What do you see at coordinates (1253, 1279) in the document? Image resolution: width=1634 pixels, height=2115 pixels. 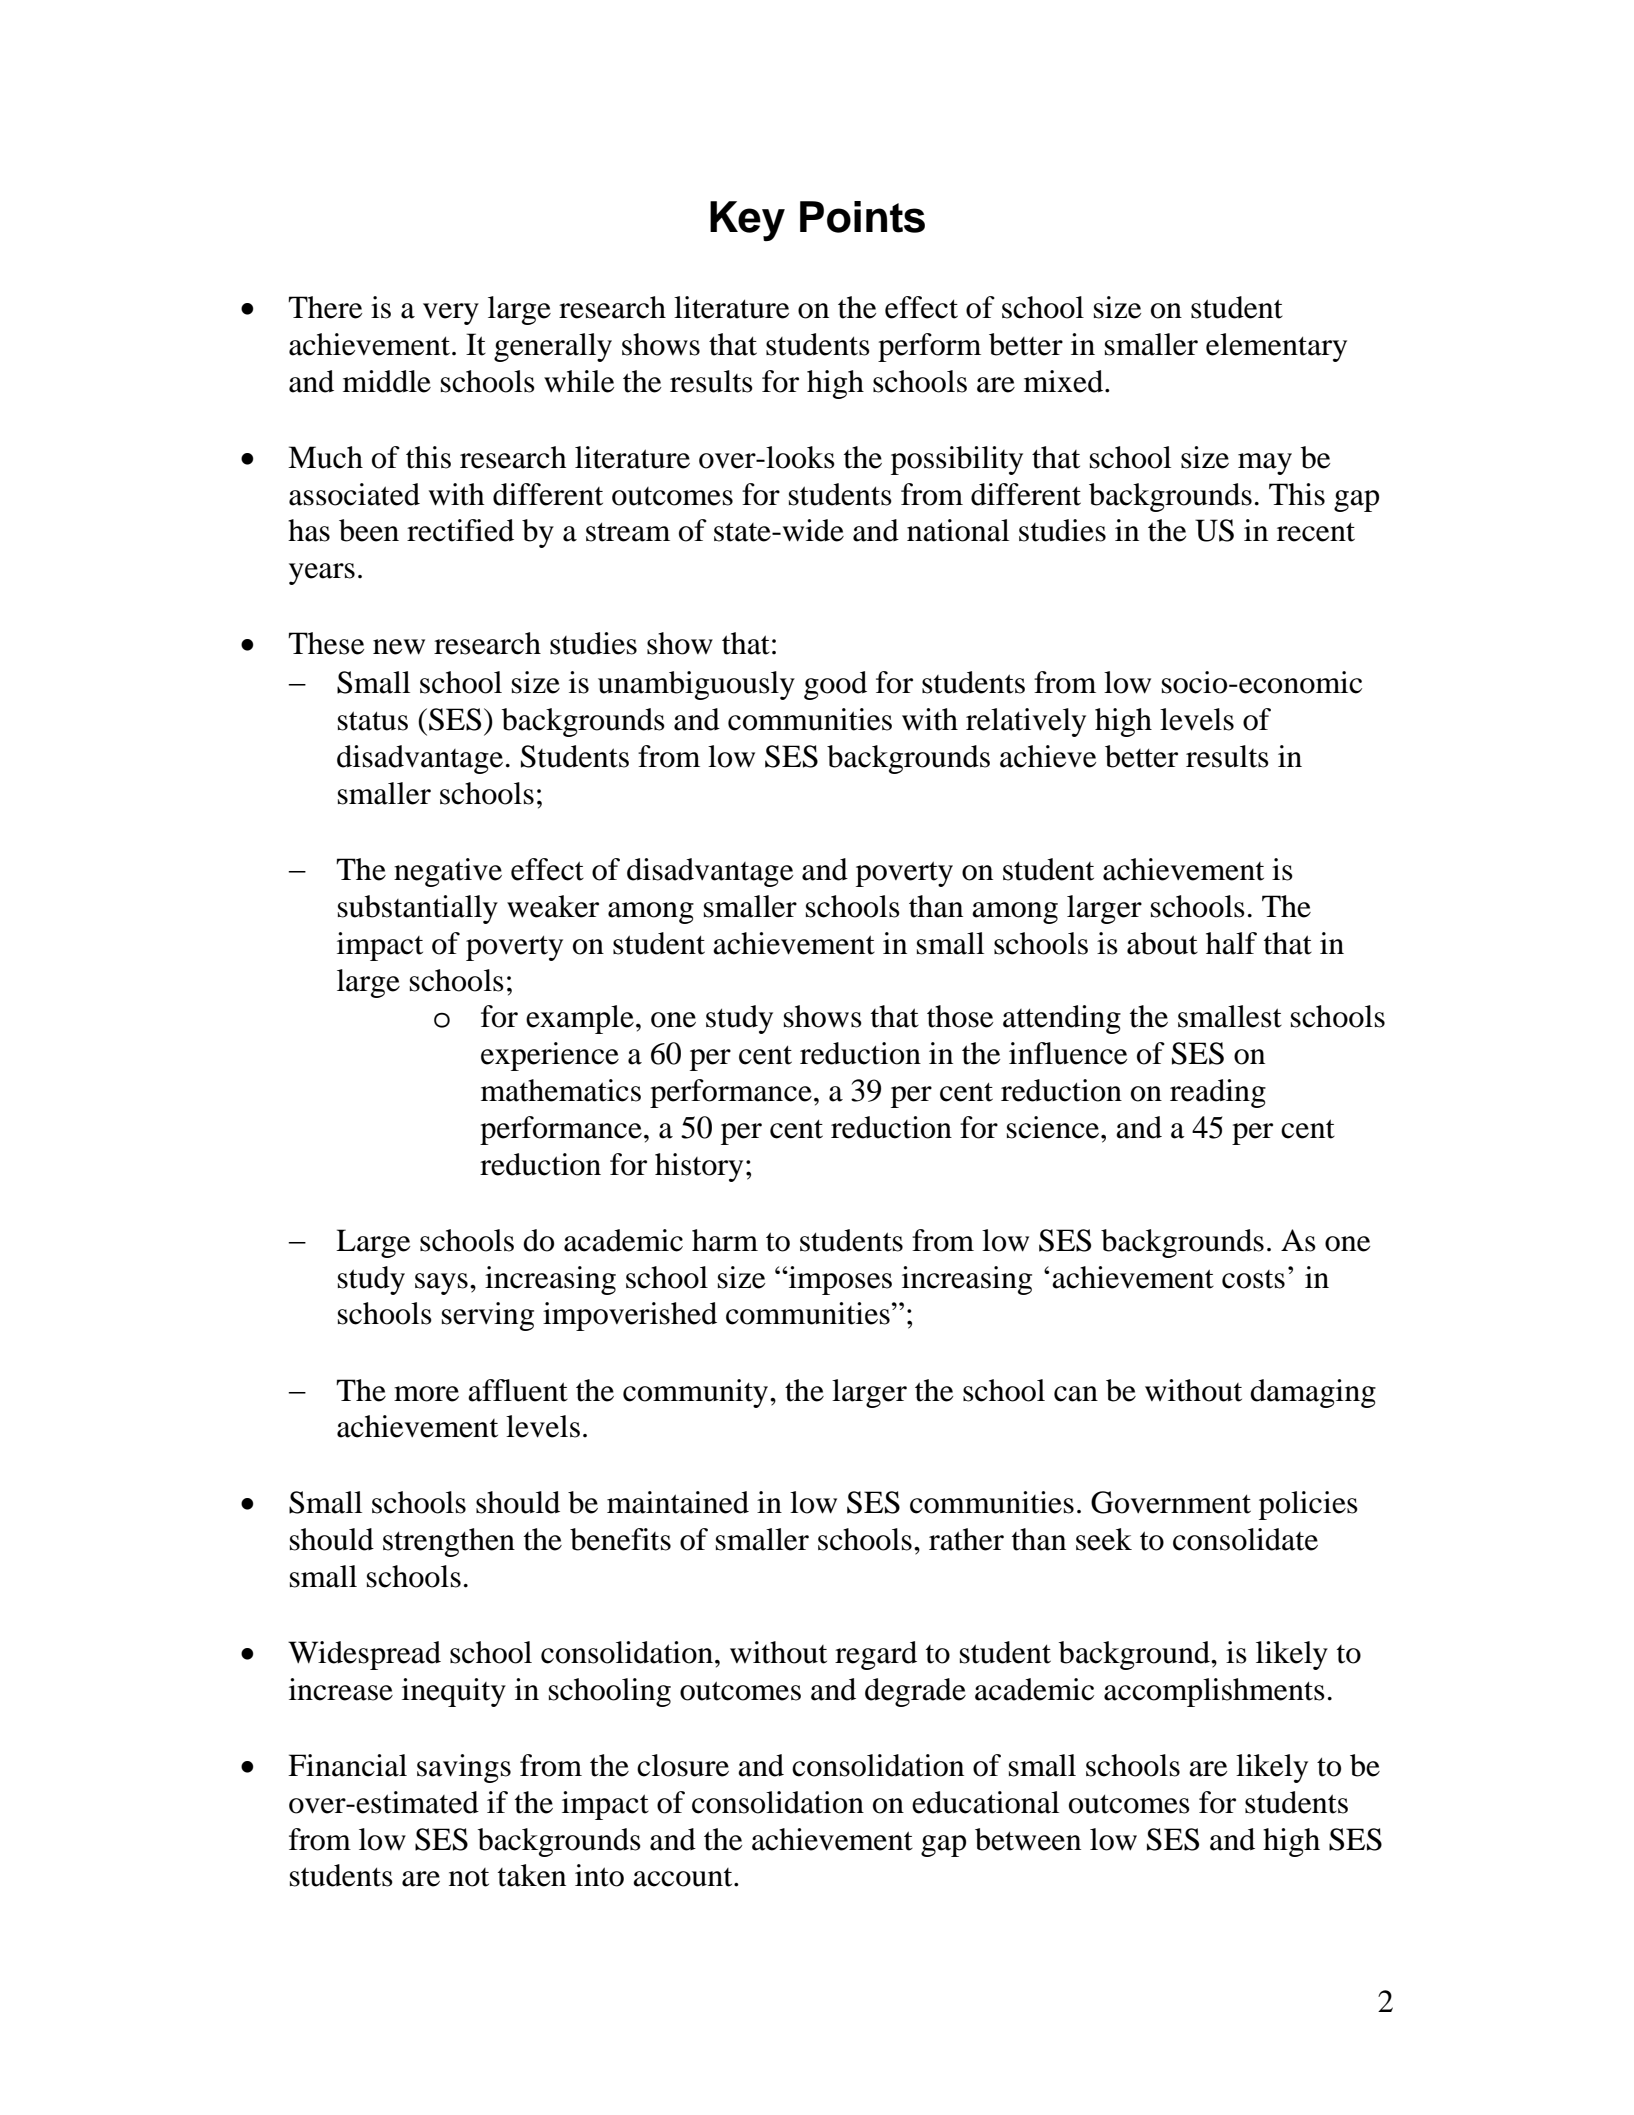 I see `costs` at bounding box center [1253, 1279].
